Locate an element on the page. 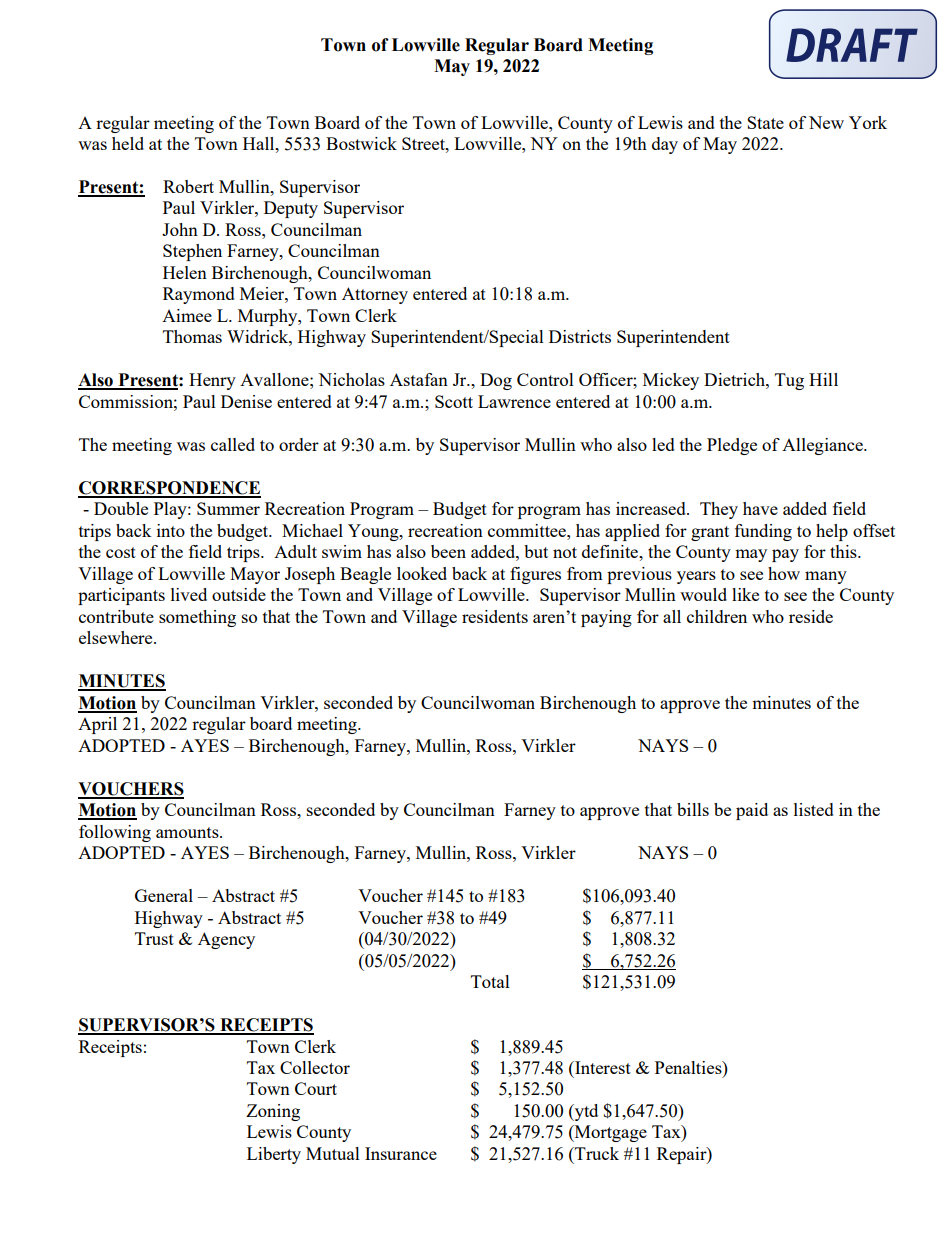  Insurance is located at coordinates (401, 1153).
